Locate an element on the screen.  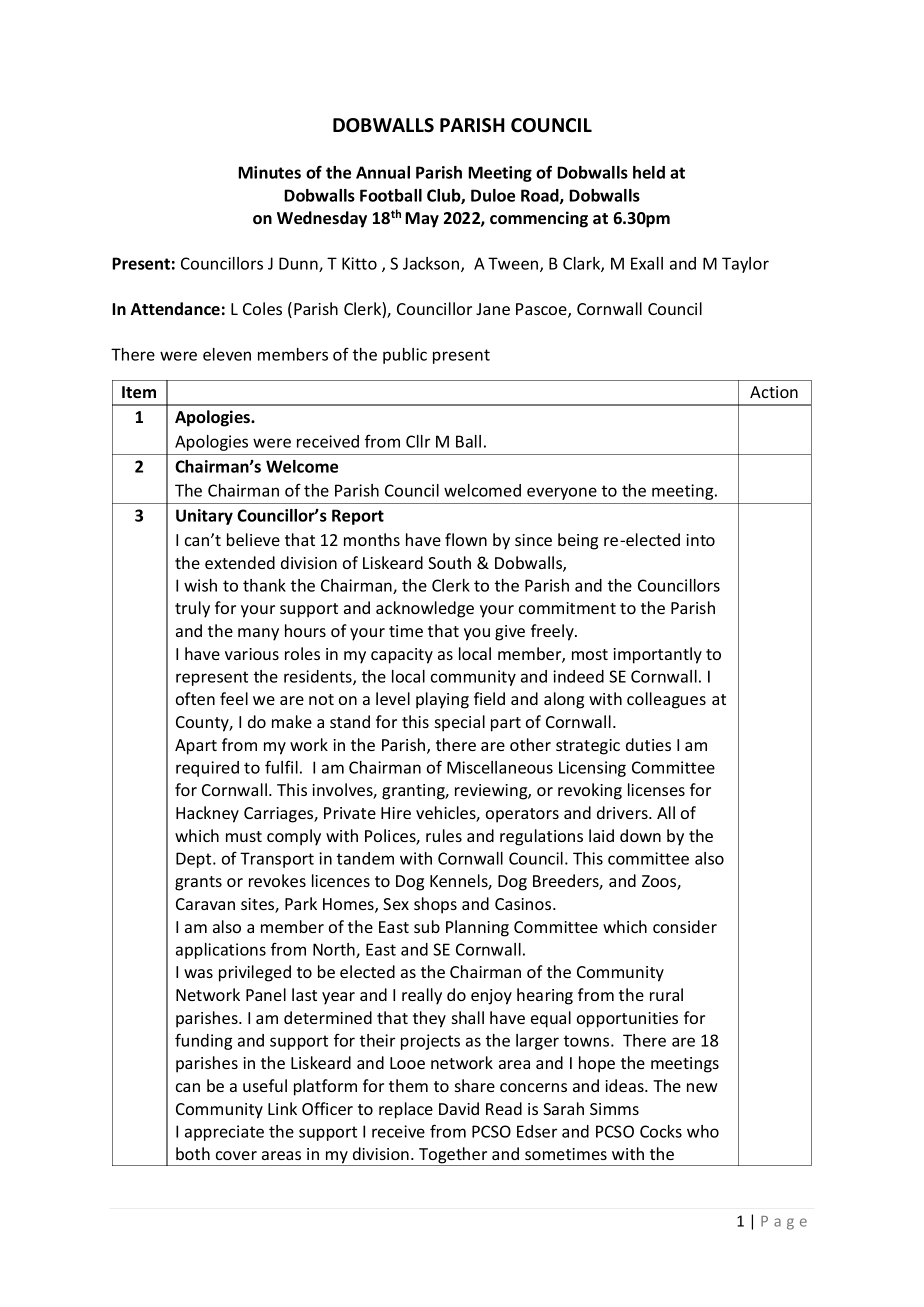
held is located at coordinates (649, 172).
